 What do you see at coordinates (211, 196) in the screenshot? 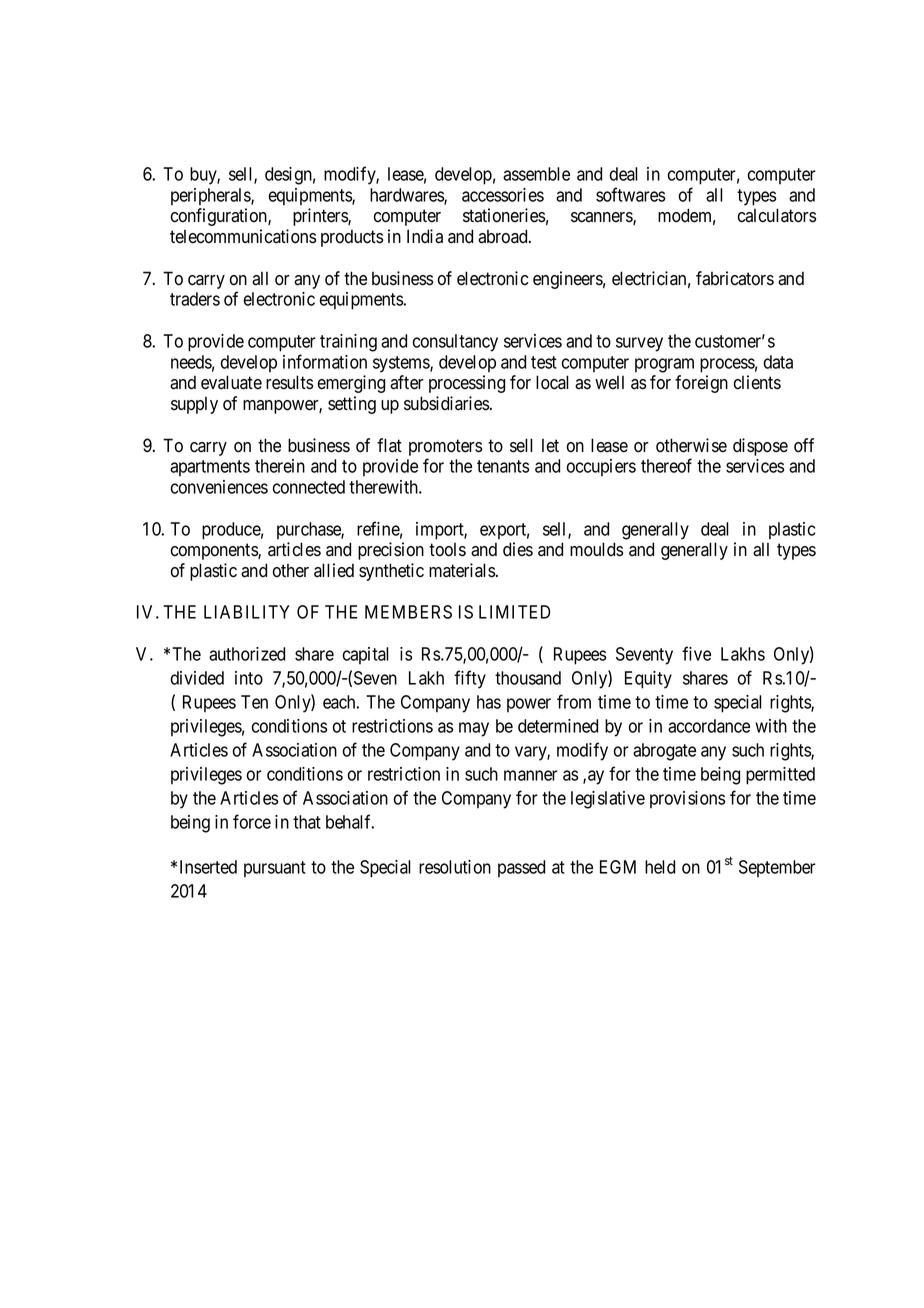
I see `peripherals` at bounding box center [211, 196].
